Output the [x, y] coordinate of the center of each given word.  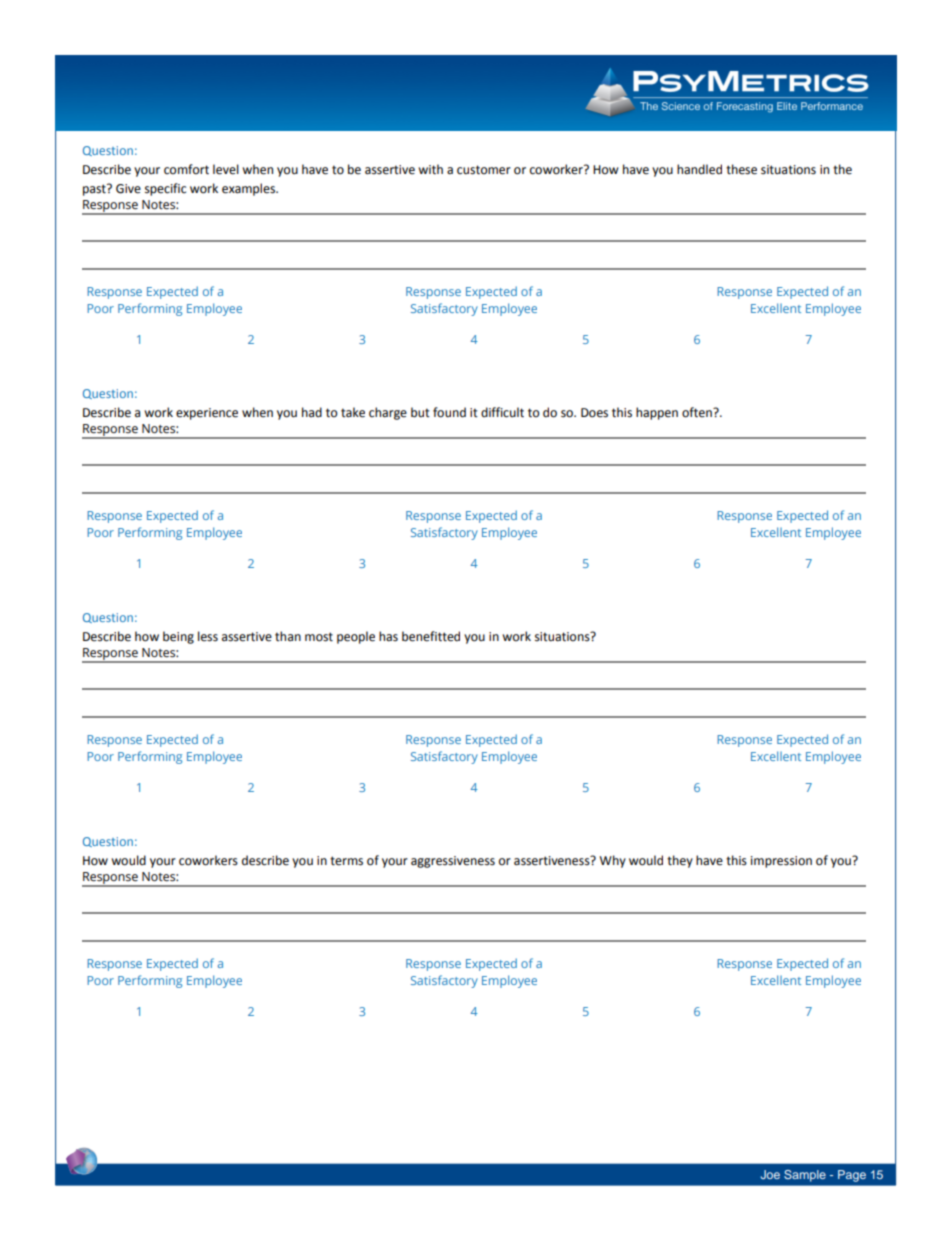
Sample [805, 1176]
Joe [770, 1174]
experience [207, 414]
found [449, 412]
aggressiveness [453, 862]
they [680, 861]
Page [852, 1176]
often [698, 412]
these [741, 169]
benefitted [431, 636]
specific [165, 189]
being [178, 637]
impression [781, 862]
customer [484, 170]
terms [346, 861]
